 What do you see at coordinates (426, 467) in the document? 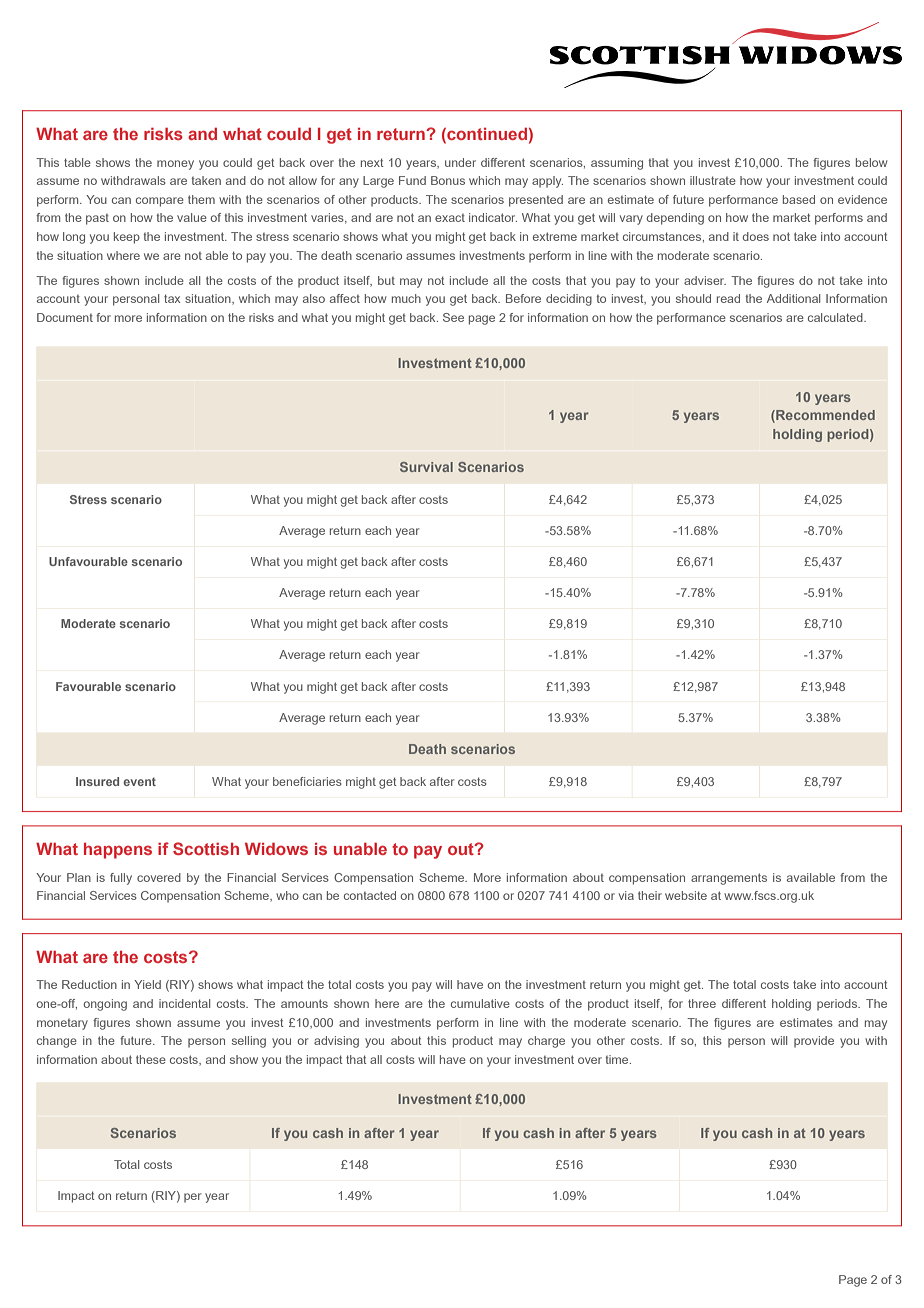
I see `Survival` at bounding box center [426, 467].
